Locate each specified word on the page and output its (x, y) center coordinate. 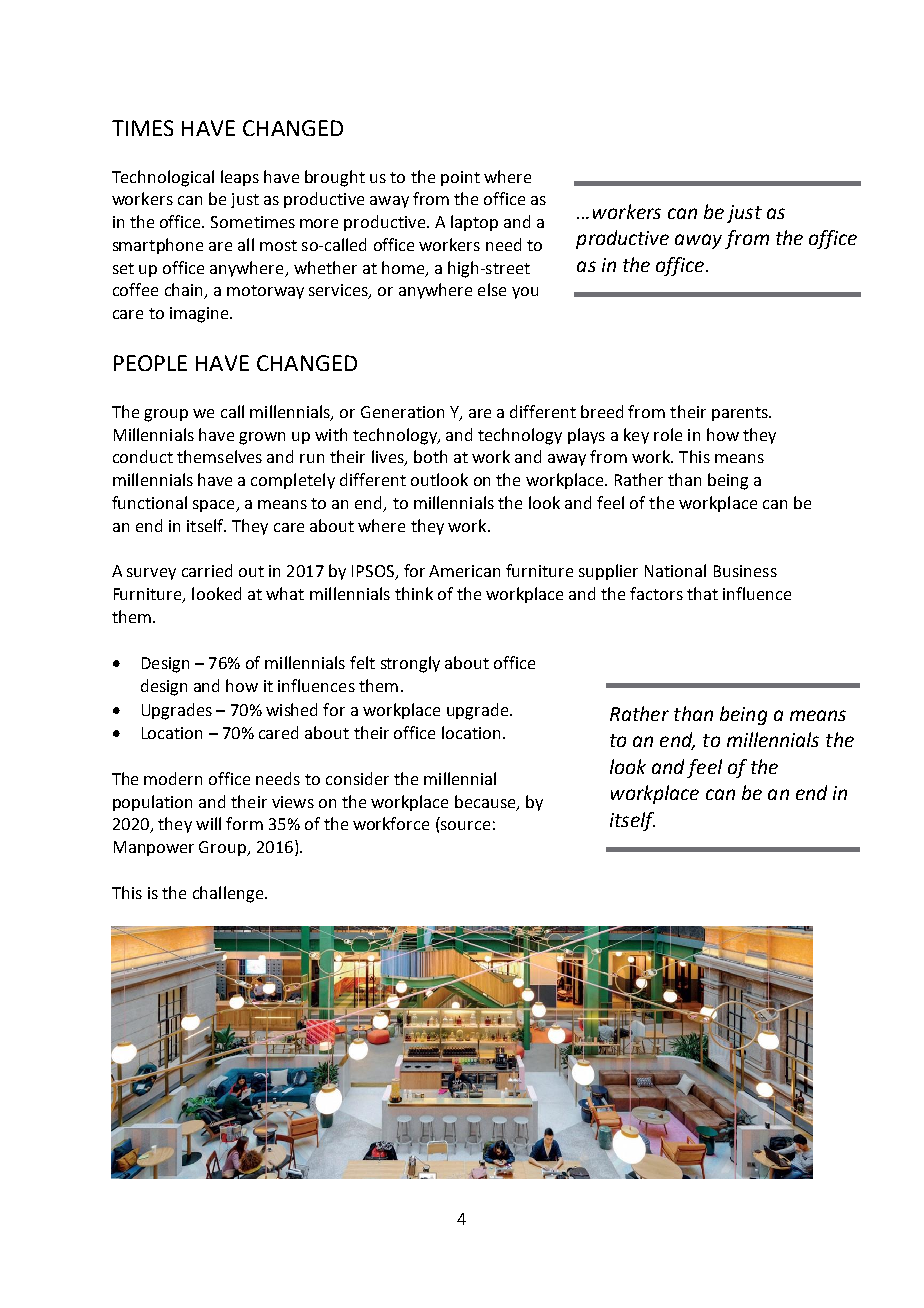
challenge (229, 894)
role (668, 434)
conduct (143, 456)
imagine (200, 315)
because (486, 802)
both (430, 456)
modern (173, 778)
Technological (163, 178)
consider (357, 778)
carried (207, 570)
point (460, 178)
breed (602, 411)
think (414, 593)
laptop (474, 223)
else (492, 289)
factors (656, 593)
